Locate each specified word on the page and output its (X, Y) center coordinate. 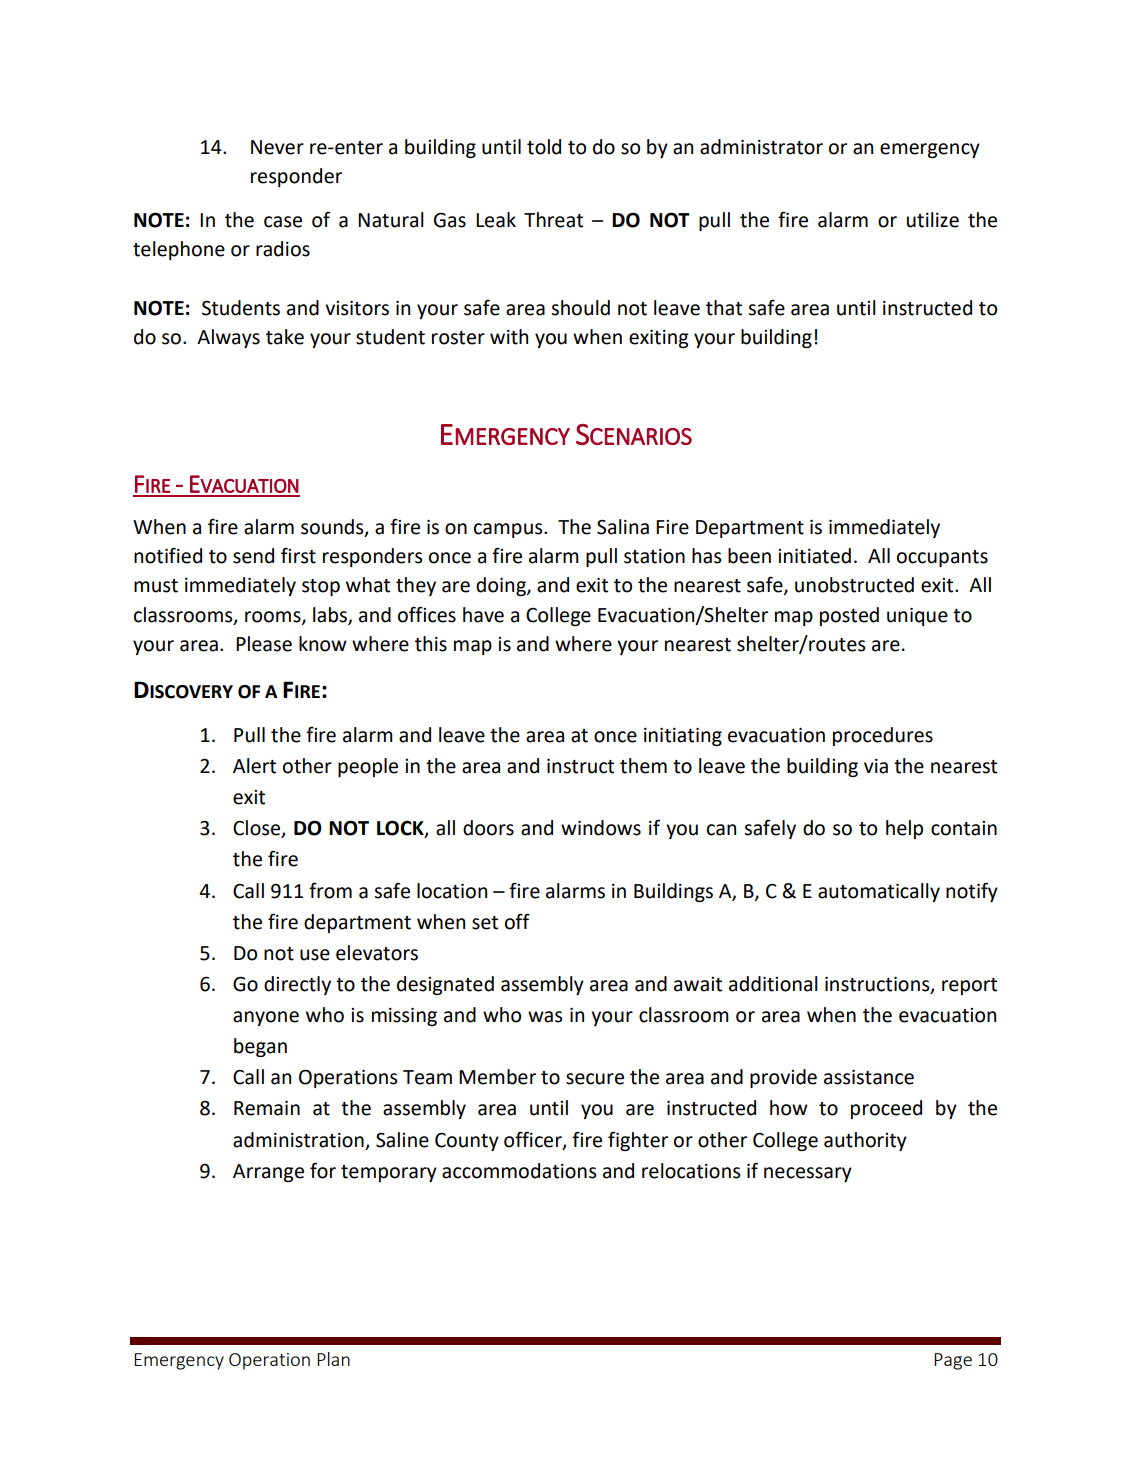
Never (277, 147)
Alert (254, 766)
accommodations (519, 1171)
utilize (933, 220)
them (643, 766)
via (876, 766)
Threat (553, 220)
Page (953, 1361)
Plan (333, 1359)
